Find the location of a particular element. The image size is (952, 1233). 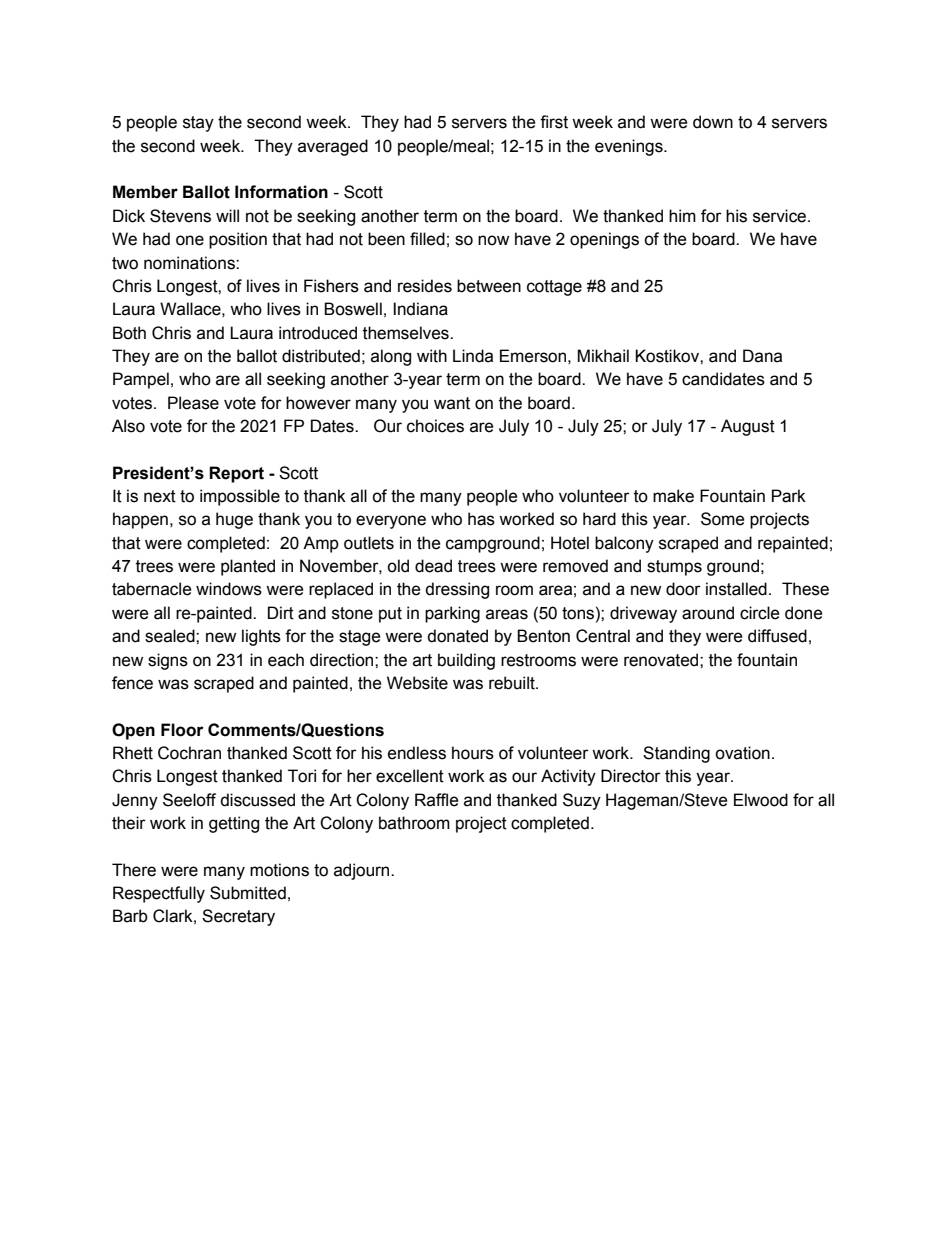

nominations is located at coordinates (190, 263).
